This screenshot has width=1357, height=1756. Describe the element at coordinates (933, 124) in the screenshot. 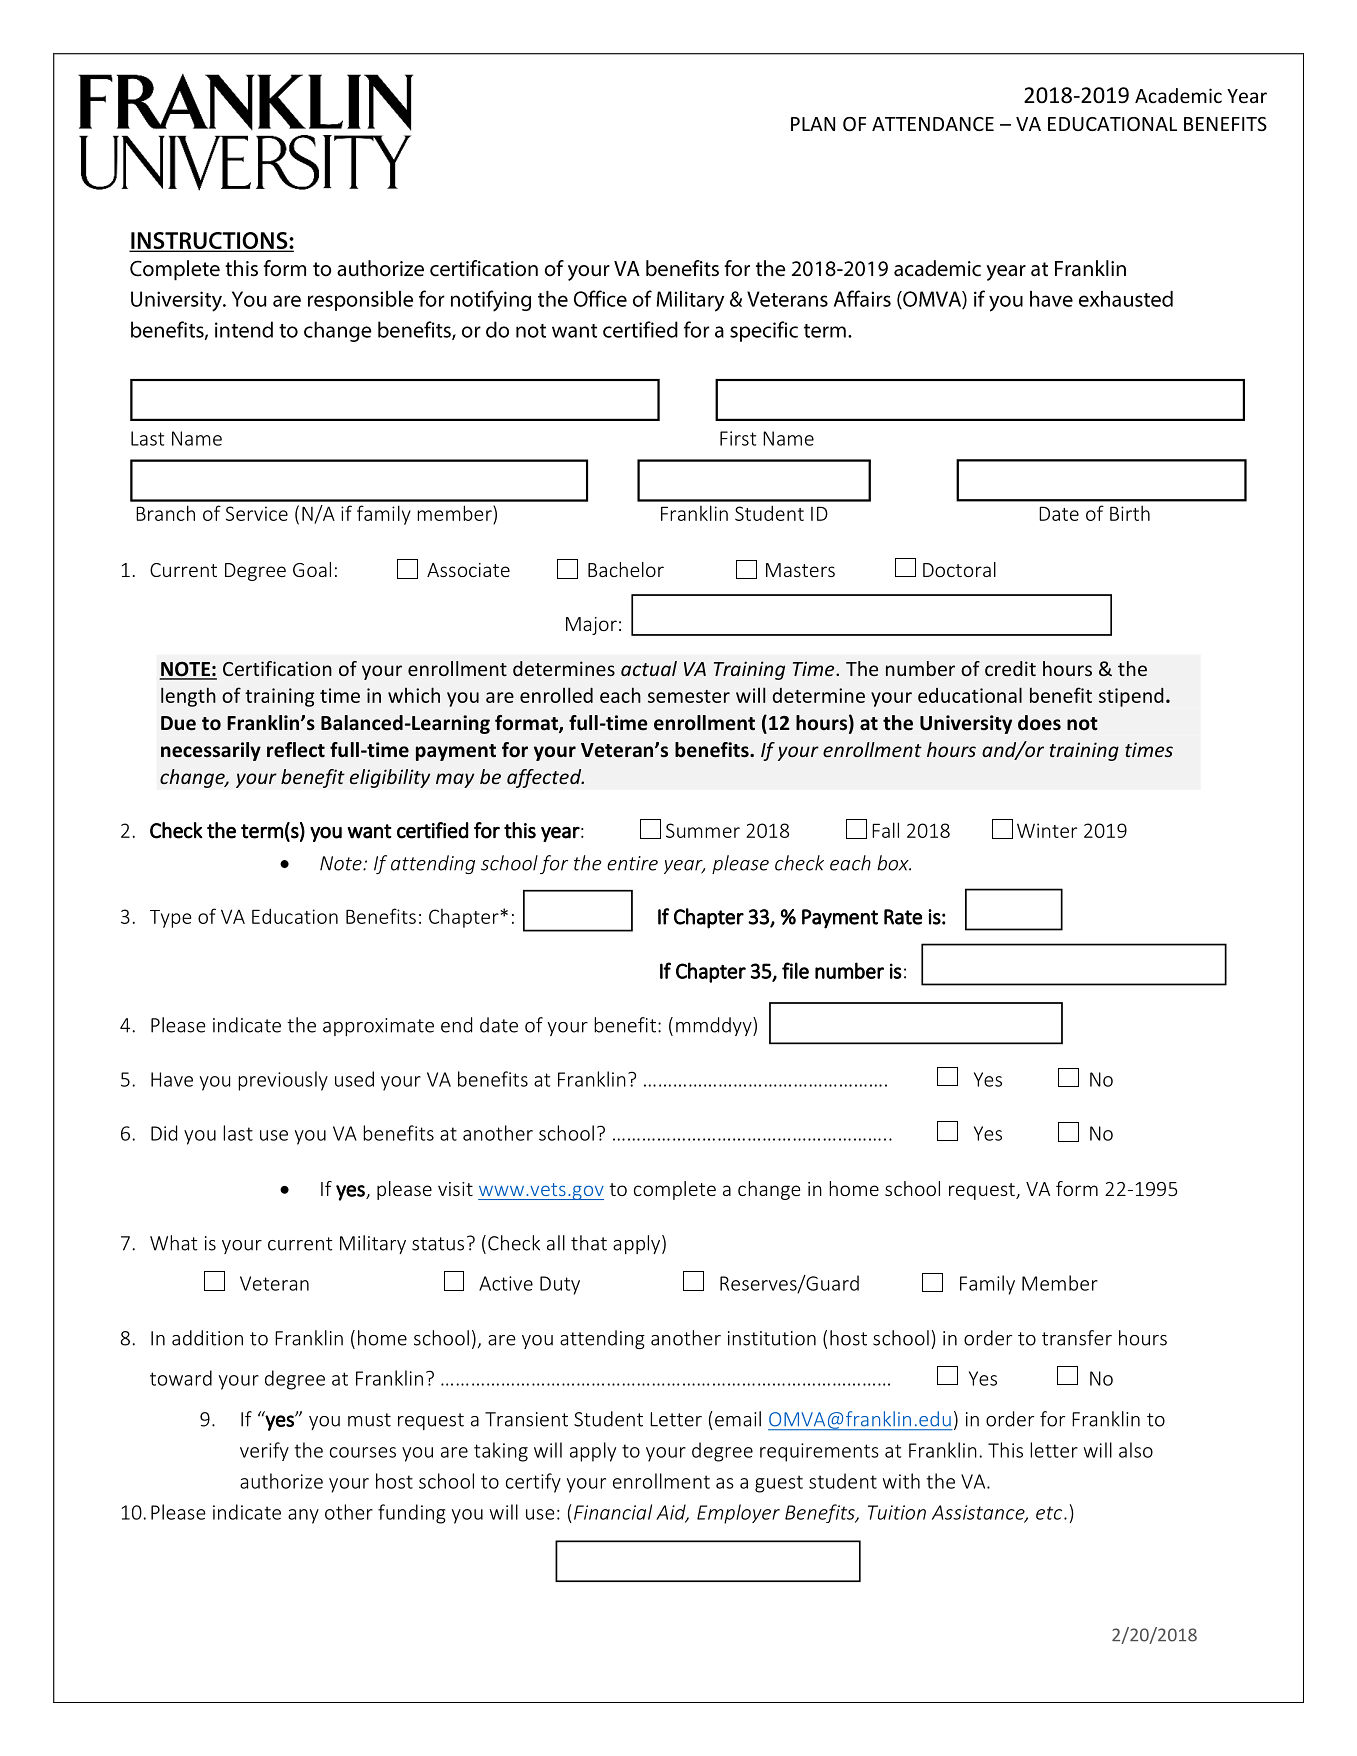

I see `ATTENDANCE` at that location.
